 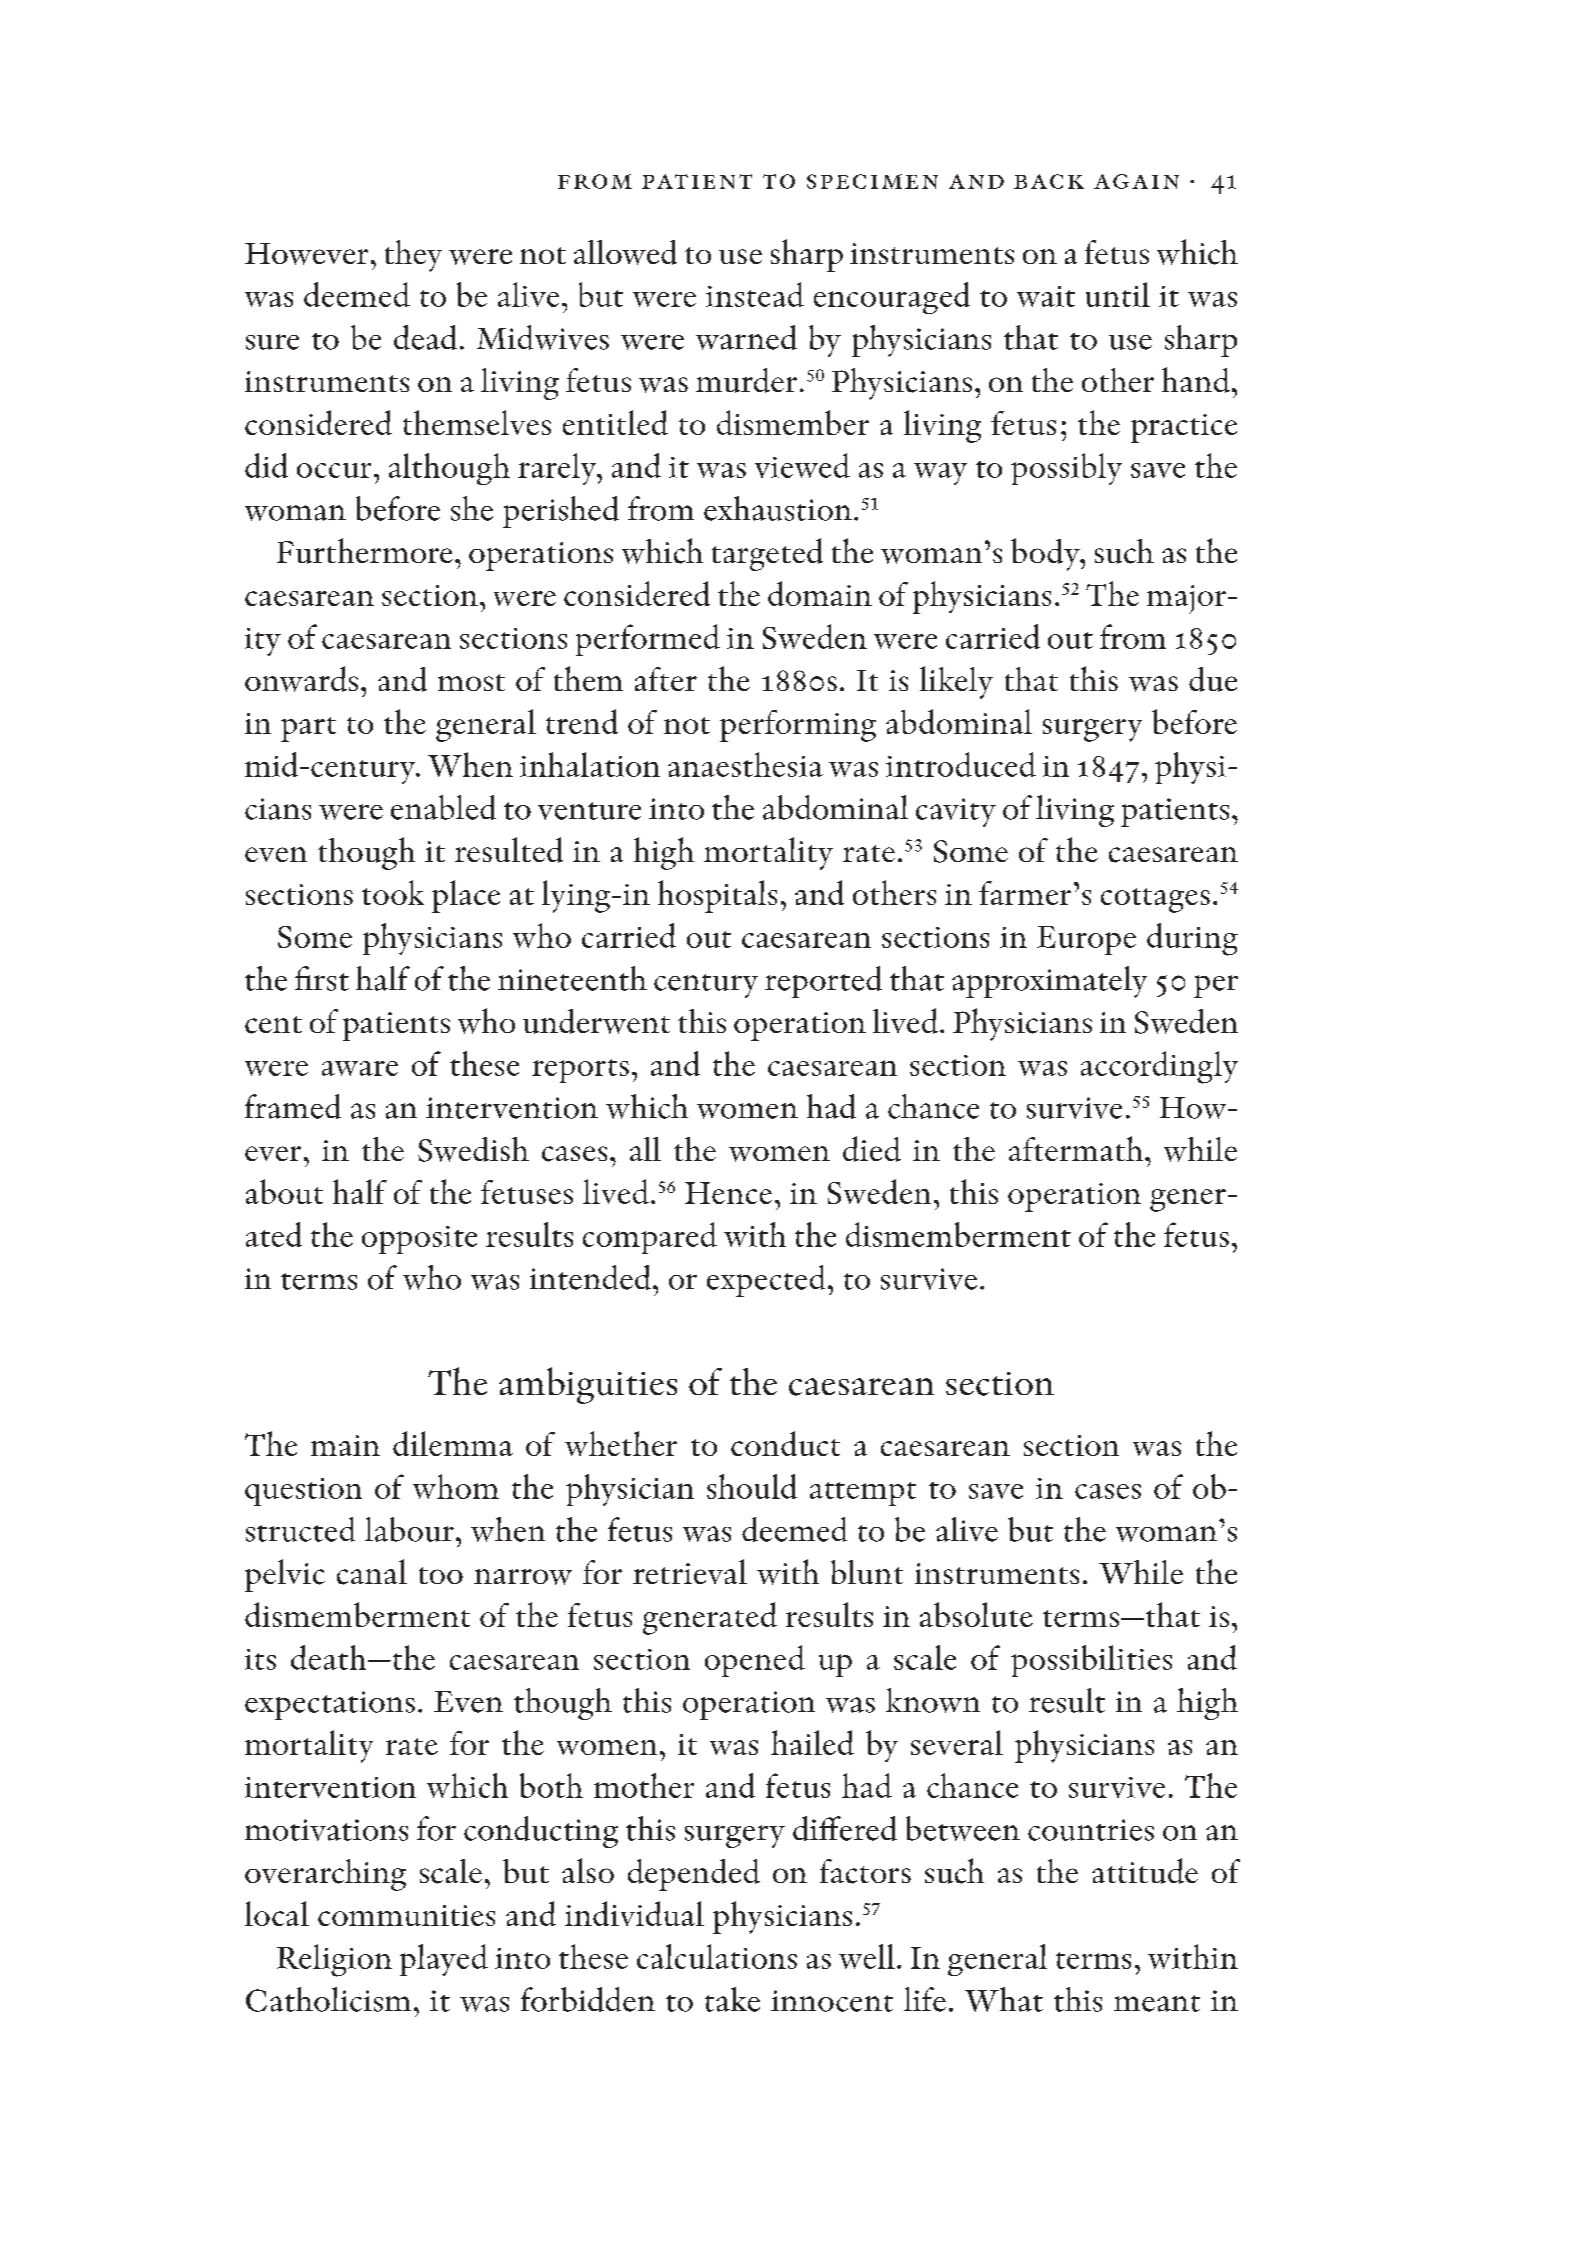 I want to click on enabled, so click(x=443, y=807).
